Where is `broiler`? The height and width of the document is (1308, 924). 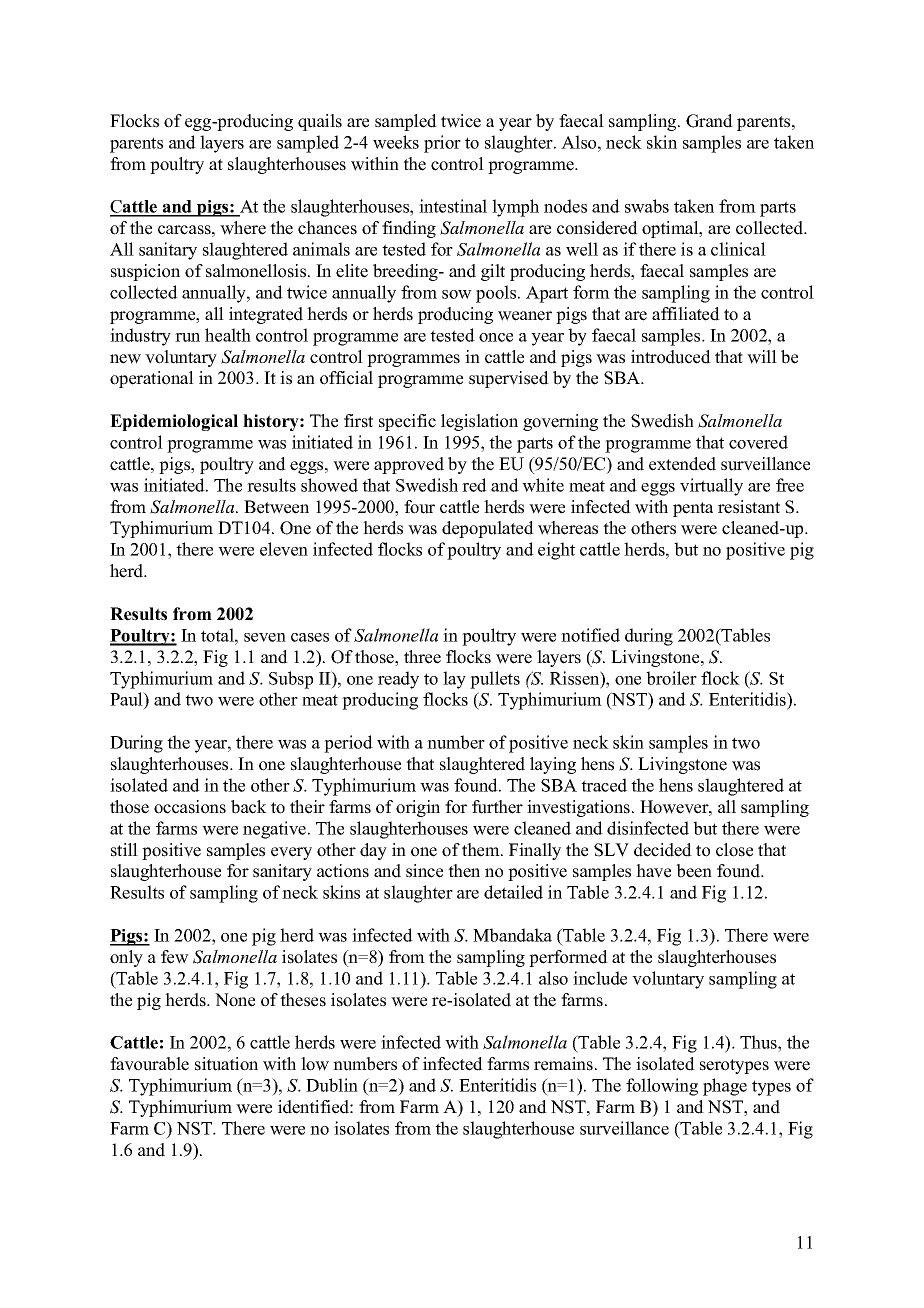
broiler is located at coordinates (671, 678).
